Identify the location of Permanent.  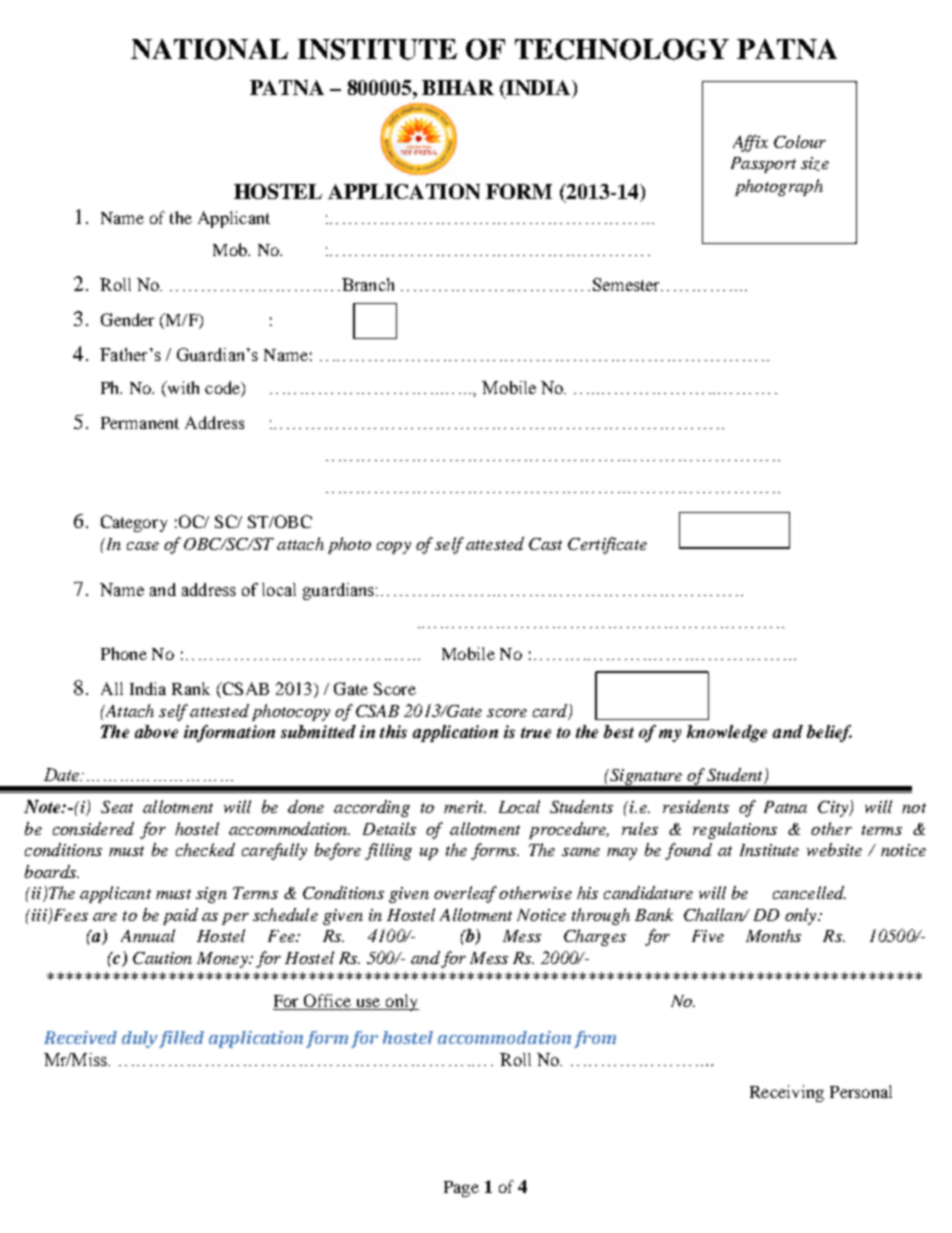
(140, 423).
